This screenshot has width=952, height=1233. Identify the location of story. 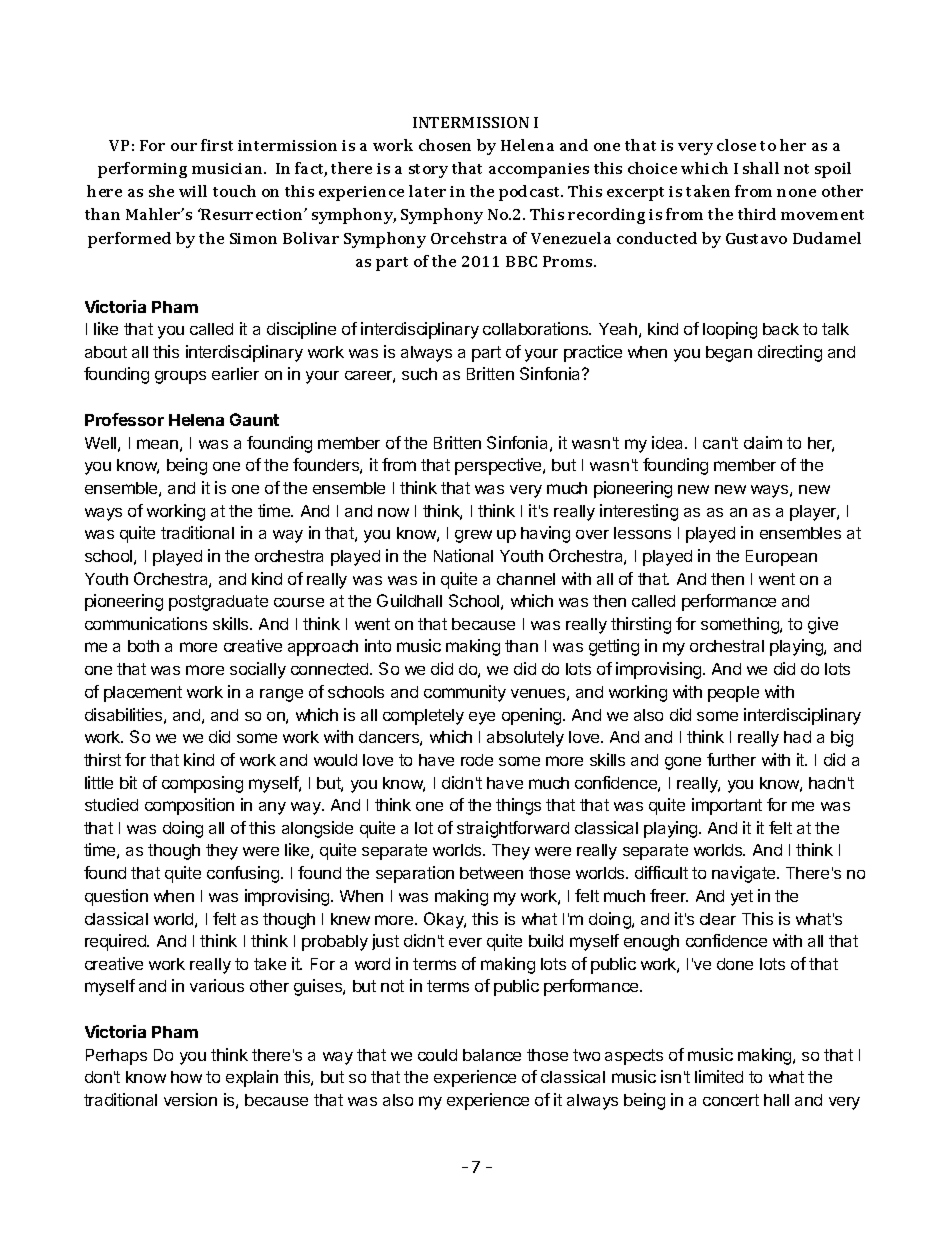
(428, 171).
